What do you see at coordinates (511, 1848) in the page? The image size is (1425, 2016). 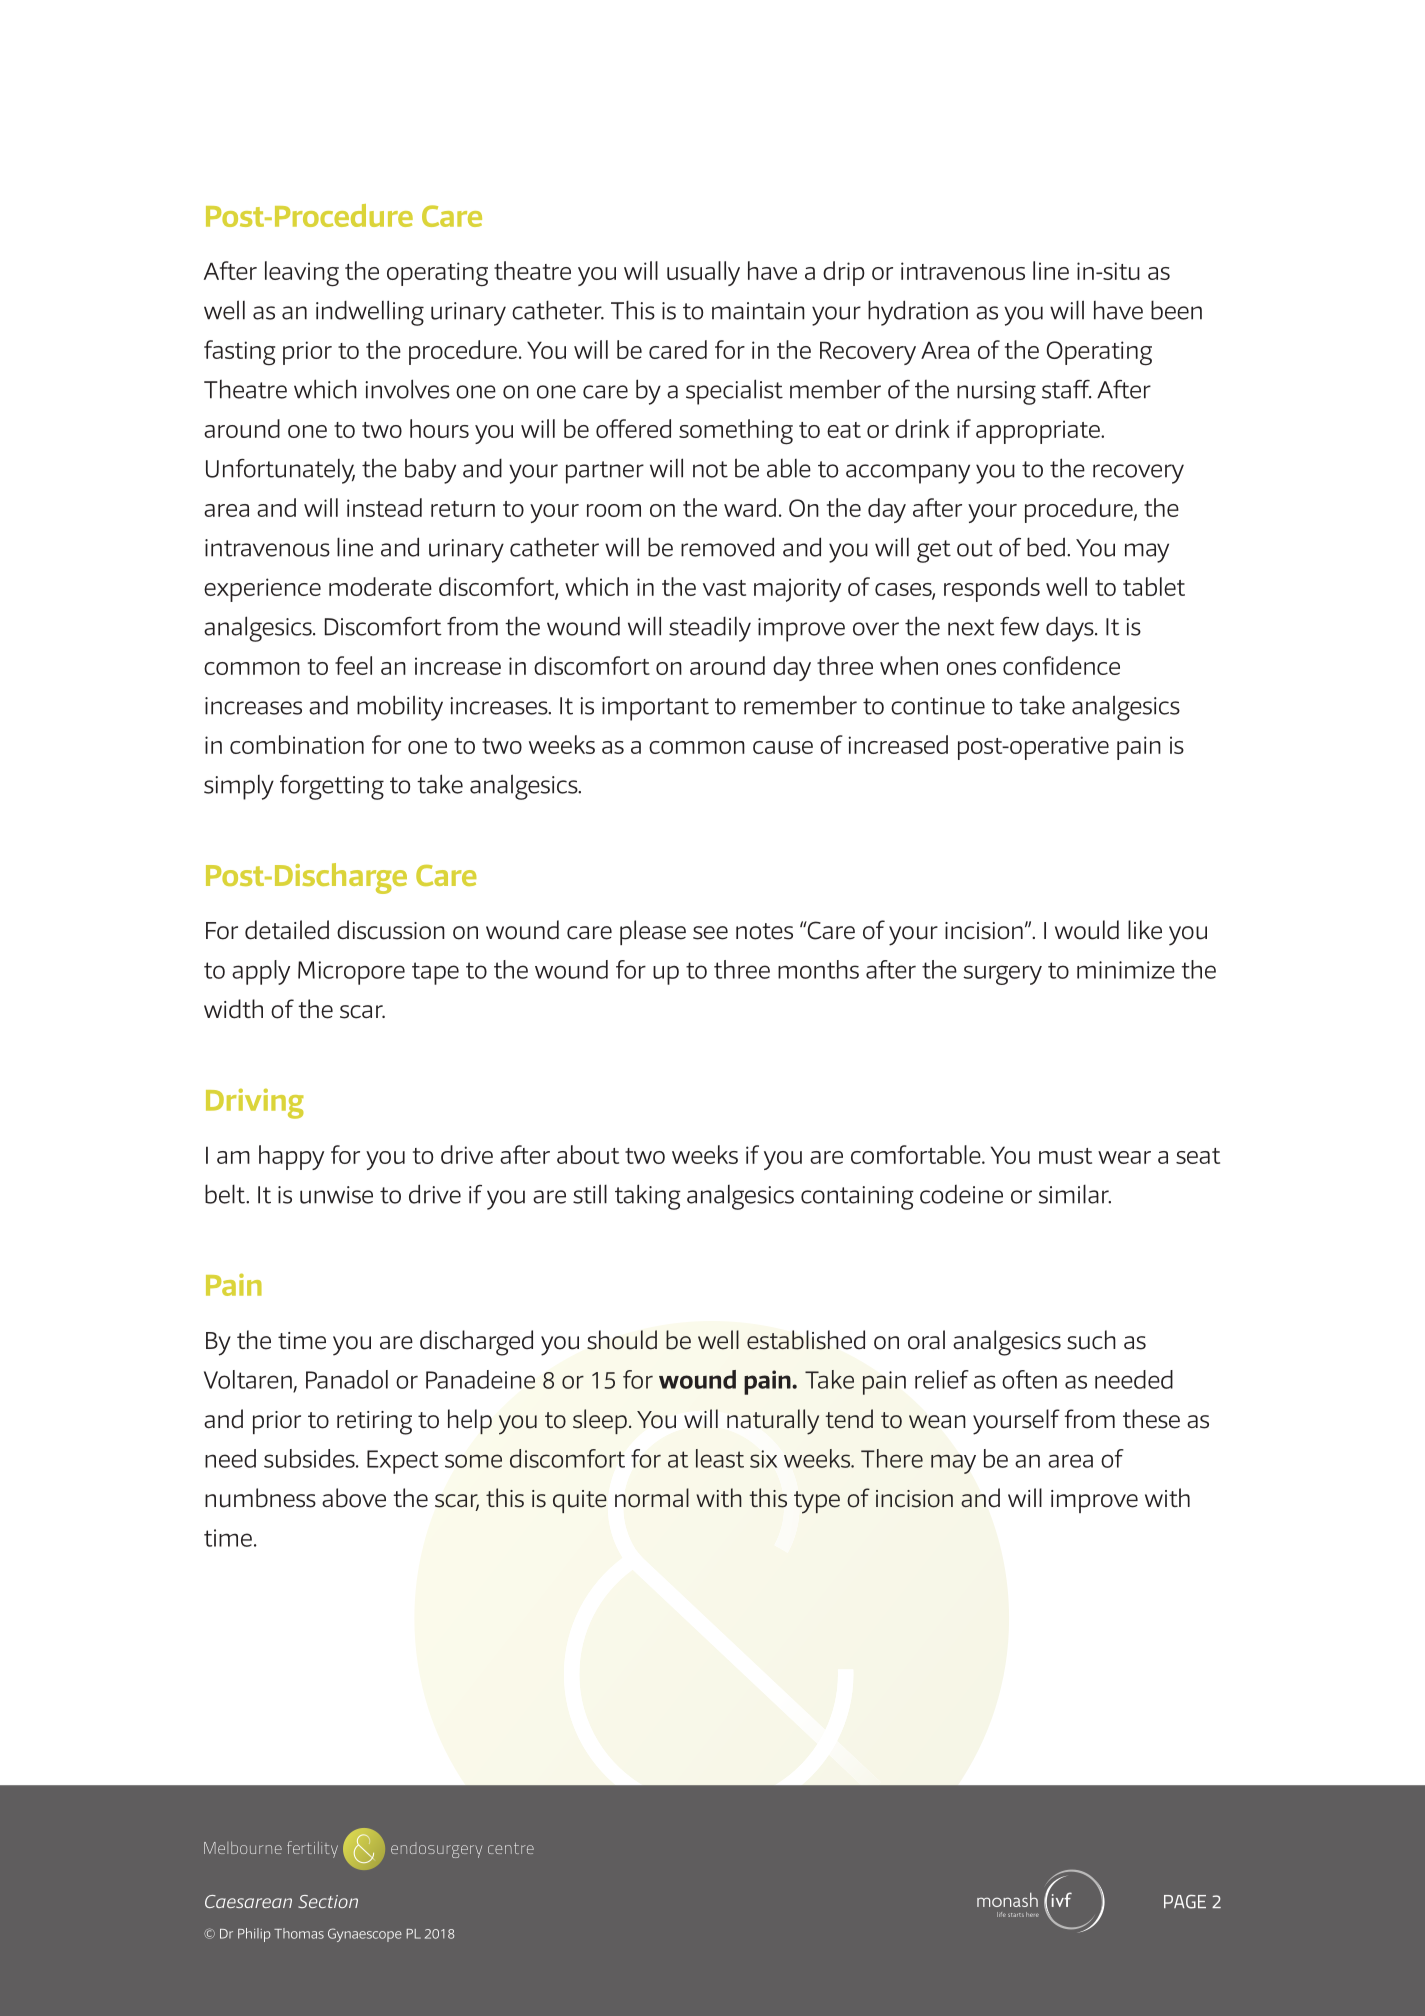 I see `centre` at bounding box center [511, 1848].
